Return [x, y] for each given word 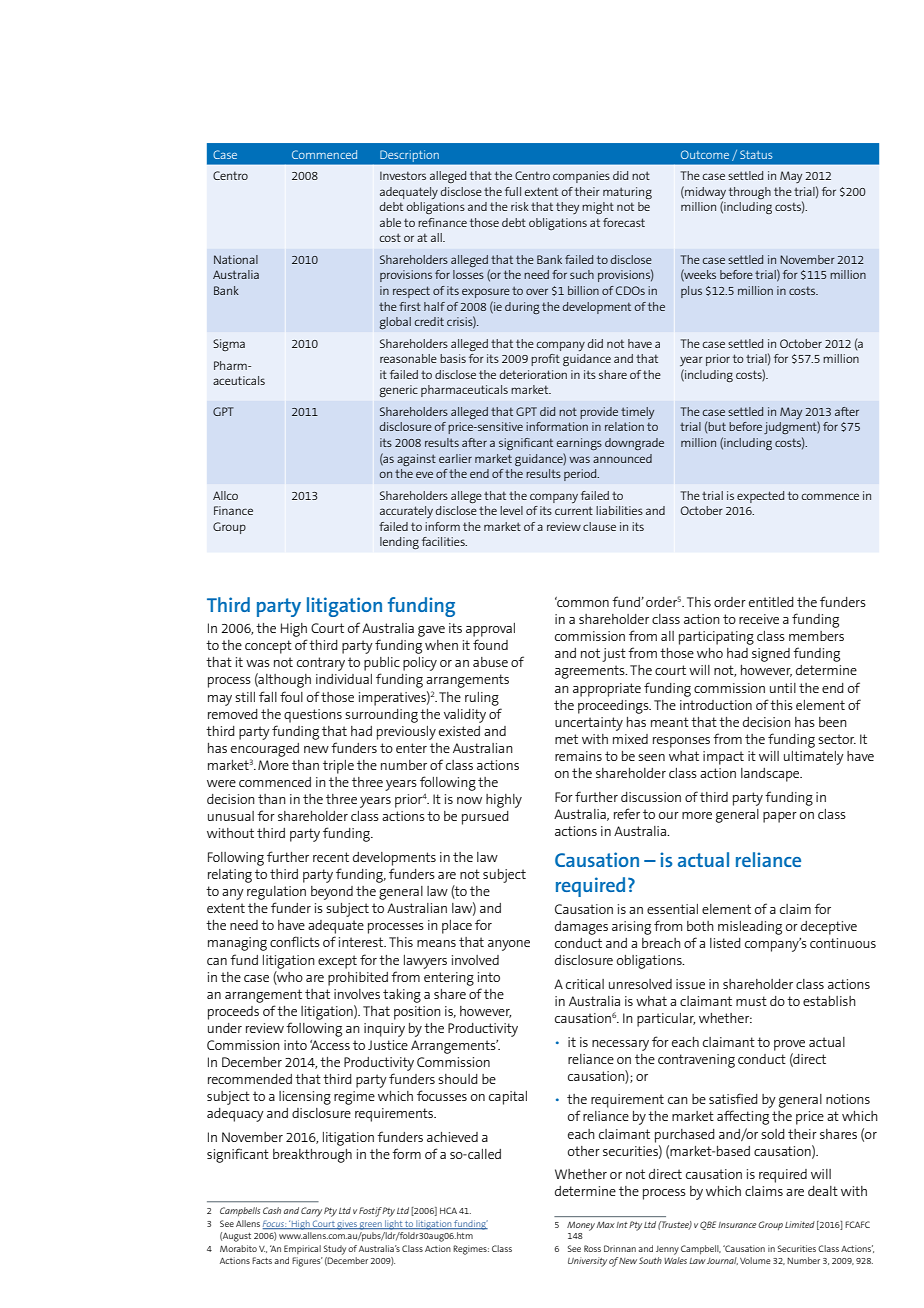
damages [581, 928]
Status [756, 154]
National [236, 259]
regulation [276, 893]
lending [399, 543]
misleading [750, 928]
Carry [311, 1212]
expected [760, 497]
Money [581, 1226]
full [513, 191]
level [511, 510]
